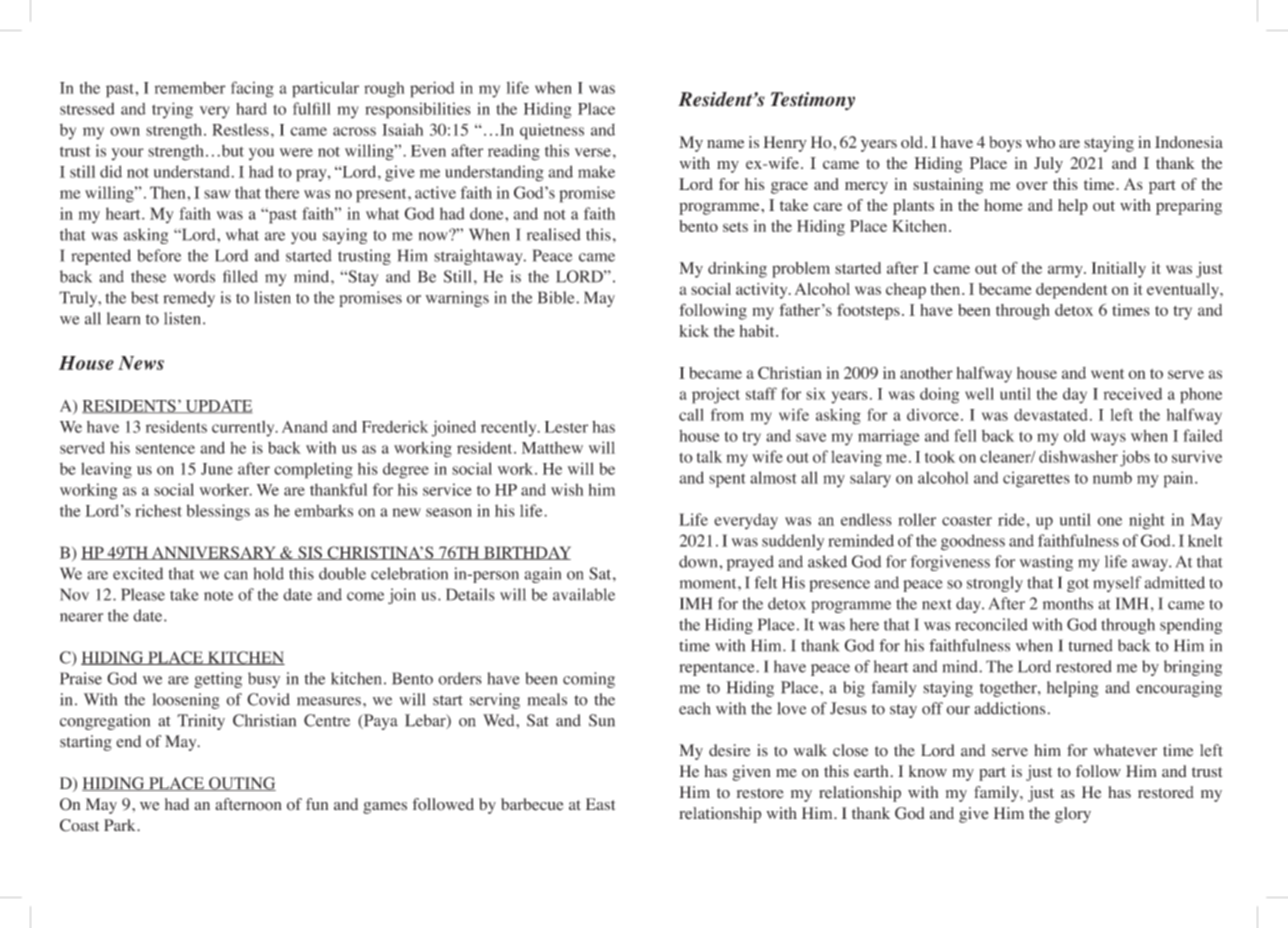  I want to click on East, so click(600, 804).
